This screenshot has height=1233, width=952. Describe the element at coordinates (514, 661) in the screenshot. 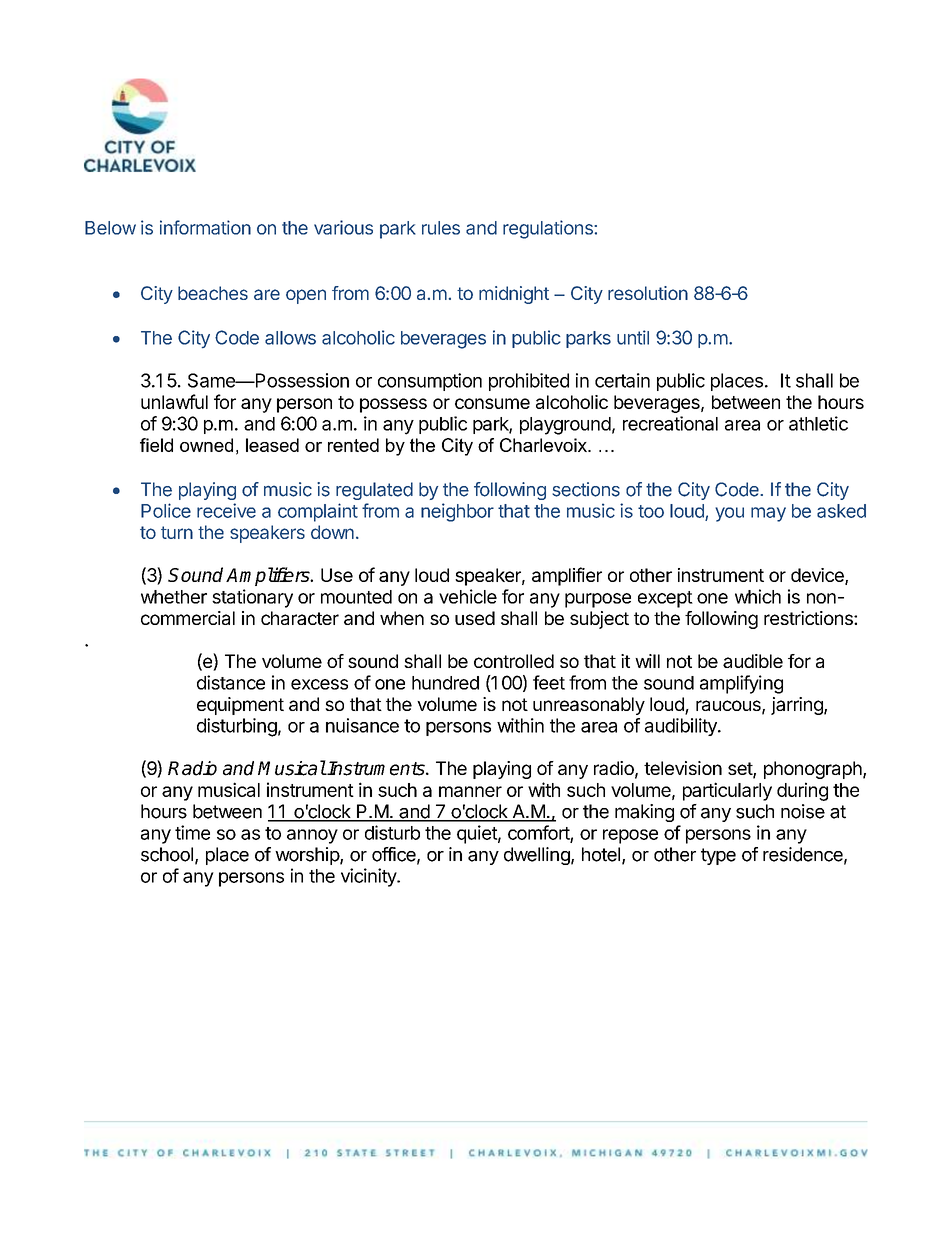

I see `controlled` at that location.
